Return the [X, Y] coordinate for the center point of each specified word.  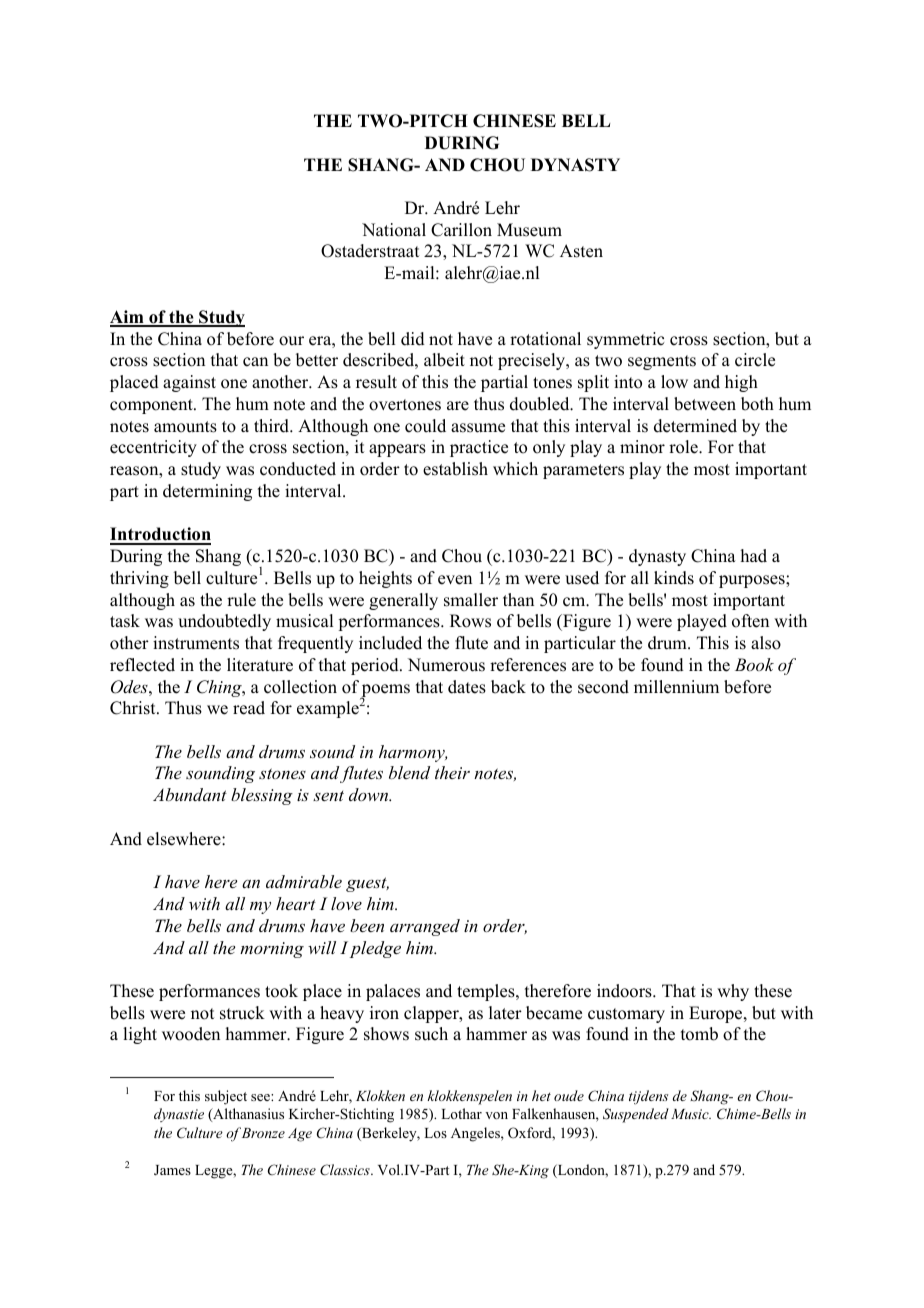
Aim [128, 318]
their [452, 772]
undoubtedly [224, 622]
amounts [185, 427]
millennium [676, 687]
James [172, 1170]
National [394, 230]
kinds [674, 578]
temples [487, 992]
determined [695, 426]
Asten [581, 251]
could [425, 426]
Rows [470, 621]
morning [272, 950]
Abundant [190, 794]
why [733, 992]
